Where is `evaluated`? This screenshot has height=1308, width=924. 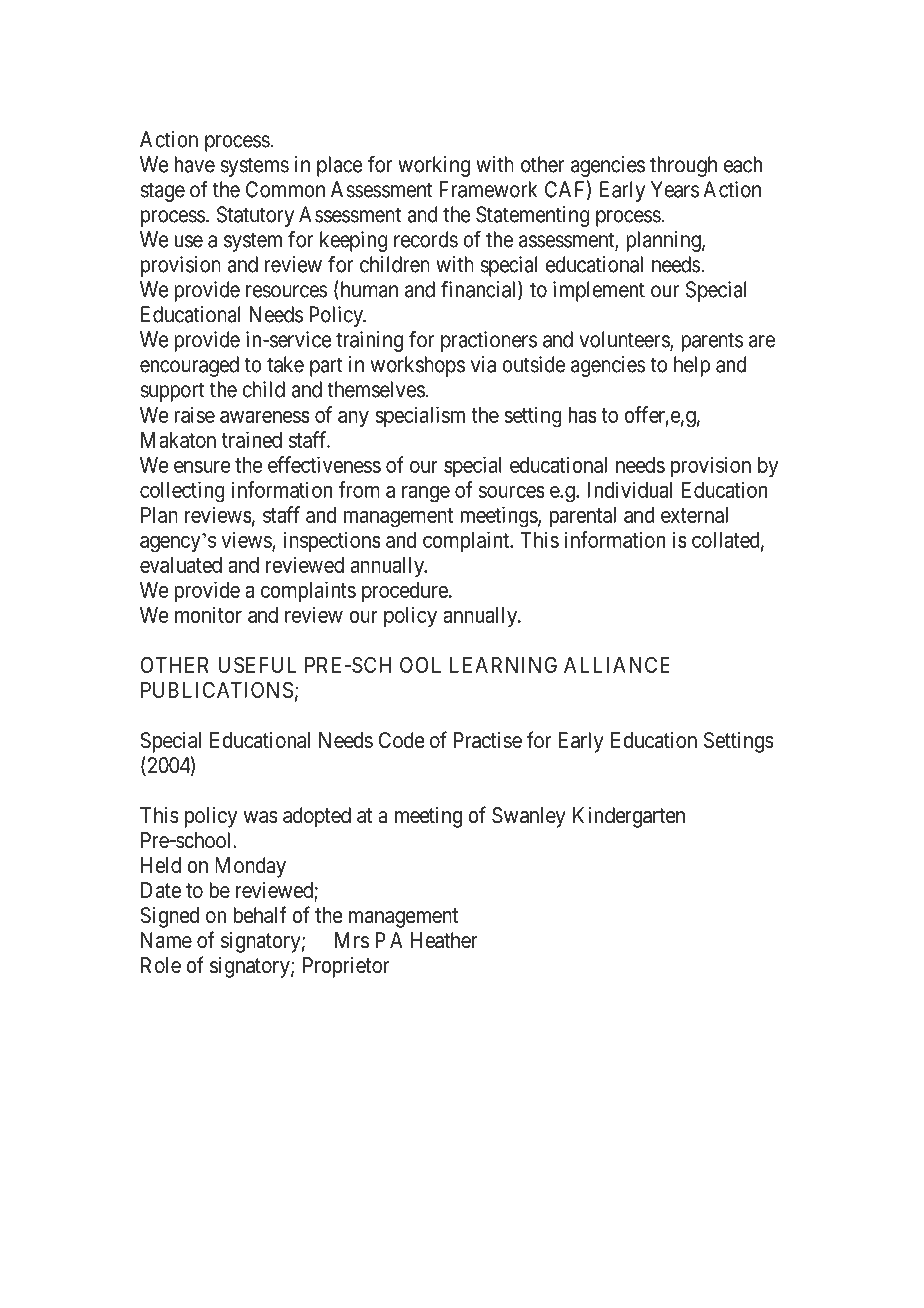
evaluated is located at coordinates (181, 565).
